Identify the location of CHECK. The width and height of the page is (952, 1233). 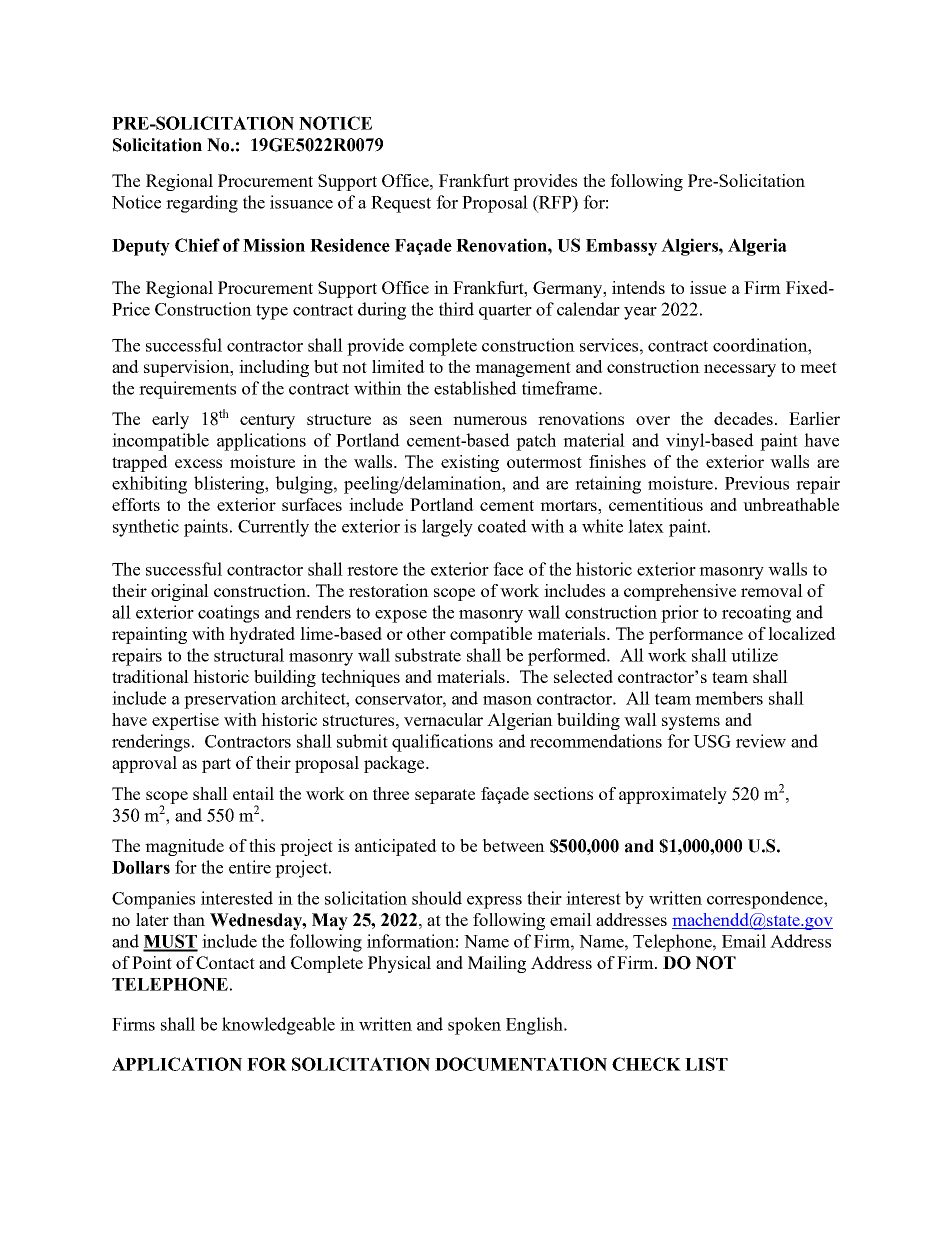
(646, 1064).
